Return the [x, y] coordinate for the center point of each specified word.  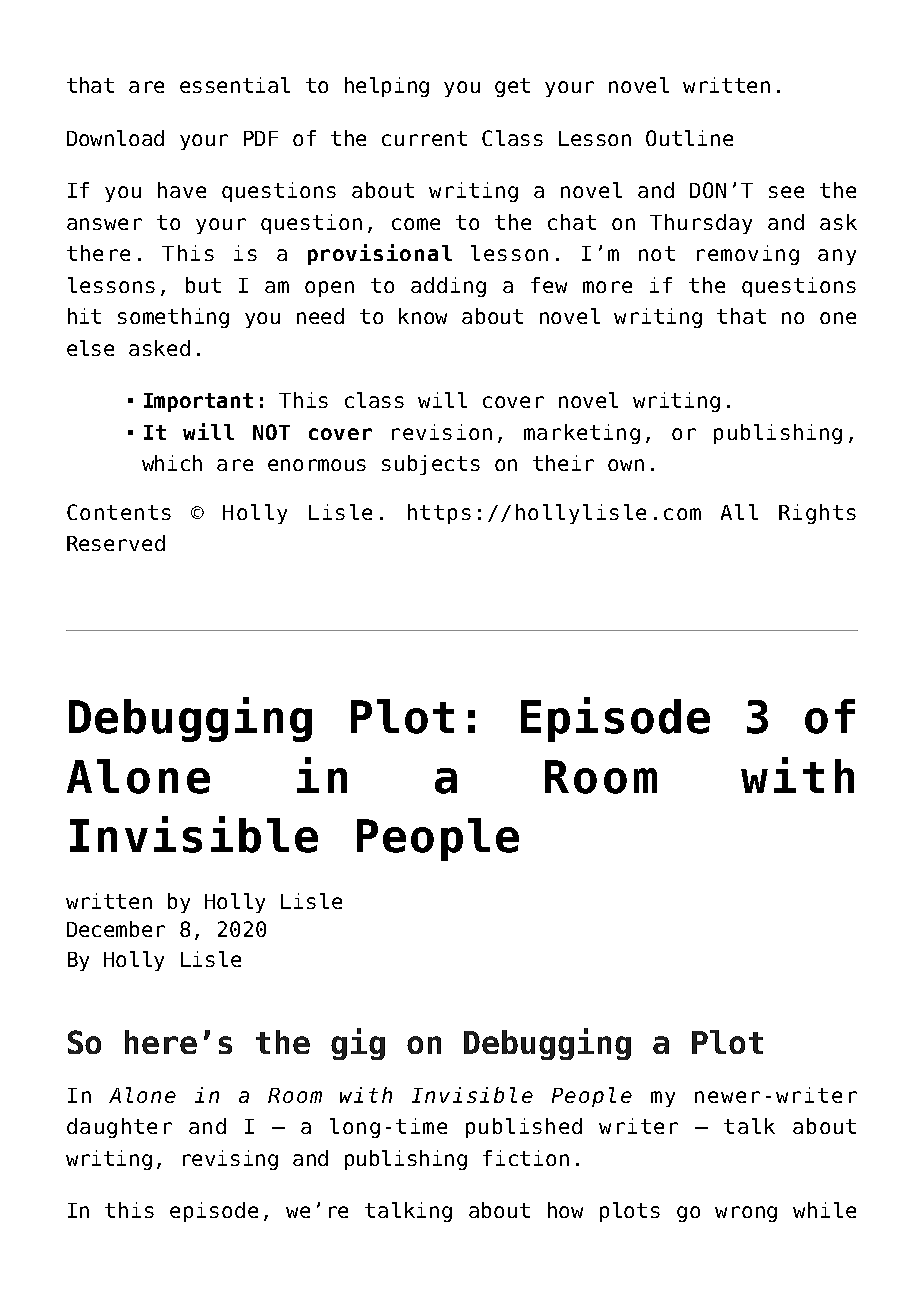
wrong [746, 1214]
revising [230, 1160]
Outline [689, 138]
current [424, 138]
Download [115, 138]
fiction [526, 1158]
